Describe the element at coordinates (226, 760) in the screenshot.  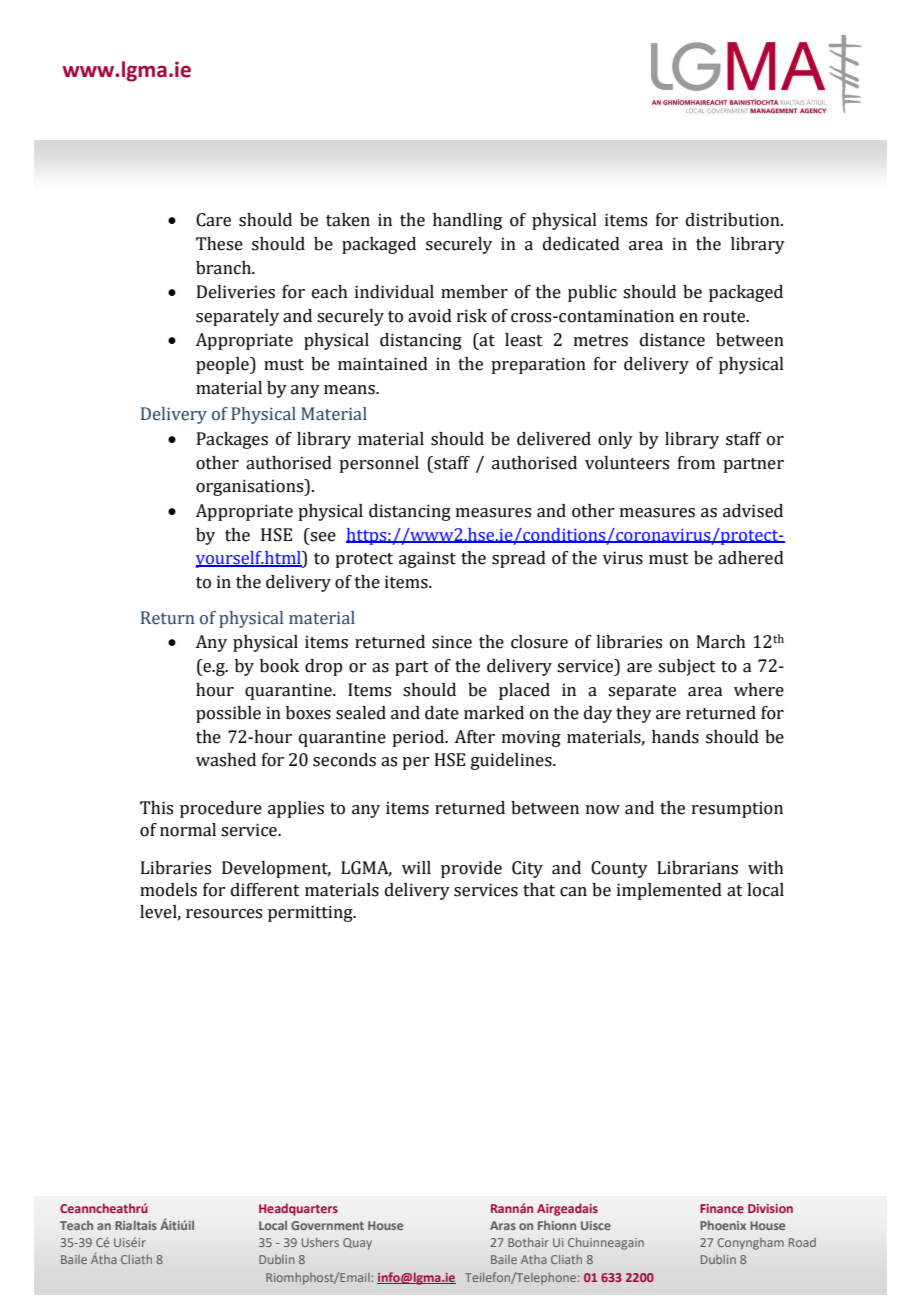
I see `washed` at that location.
